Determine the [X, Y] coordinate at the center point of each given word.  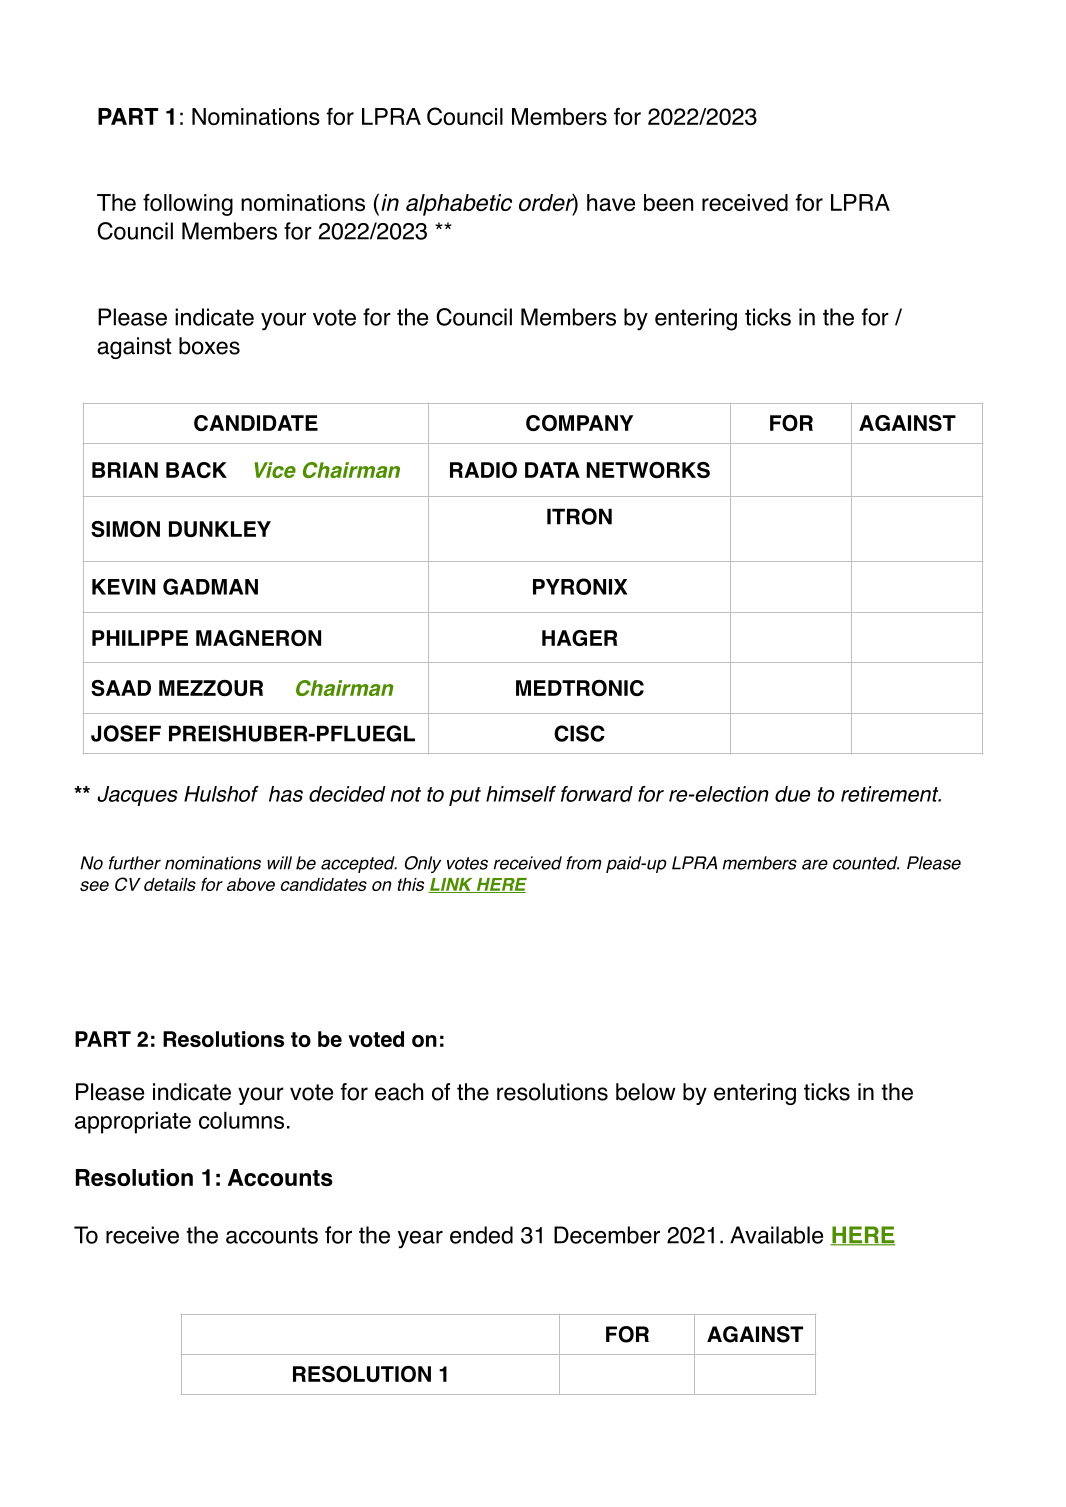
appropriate [133, 1123]
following [188, 205]
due [792, 794]
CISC [579, 733]
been [668, 202]
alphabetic [459, 205]
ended [481, 1235]
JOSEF [126, 733]
